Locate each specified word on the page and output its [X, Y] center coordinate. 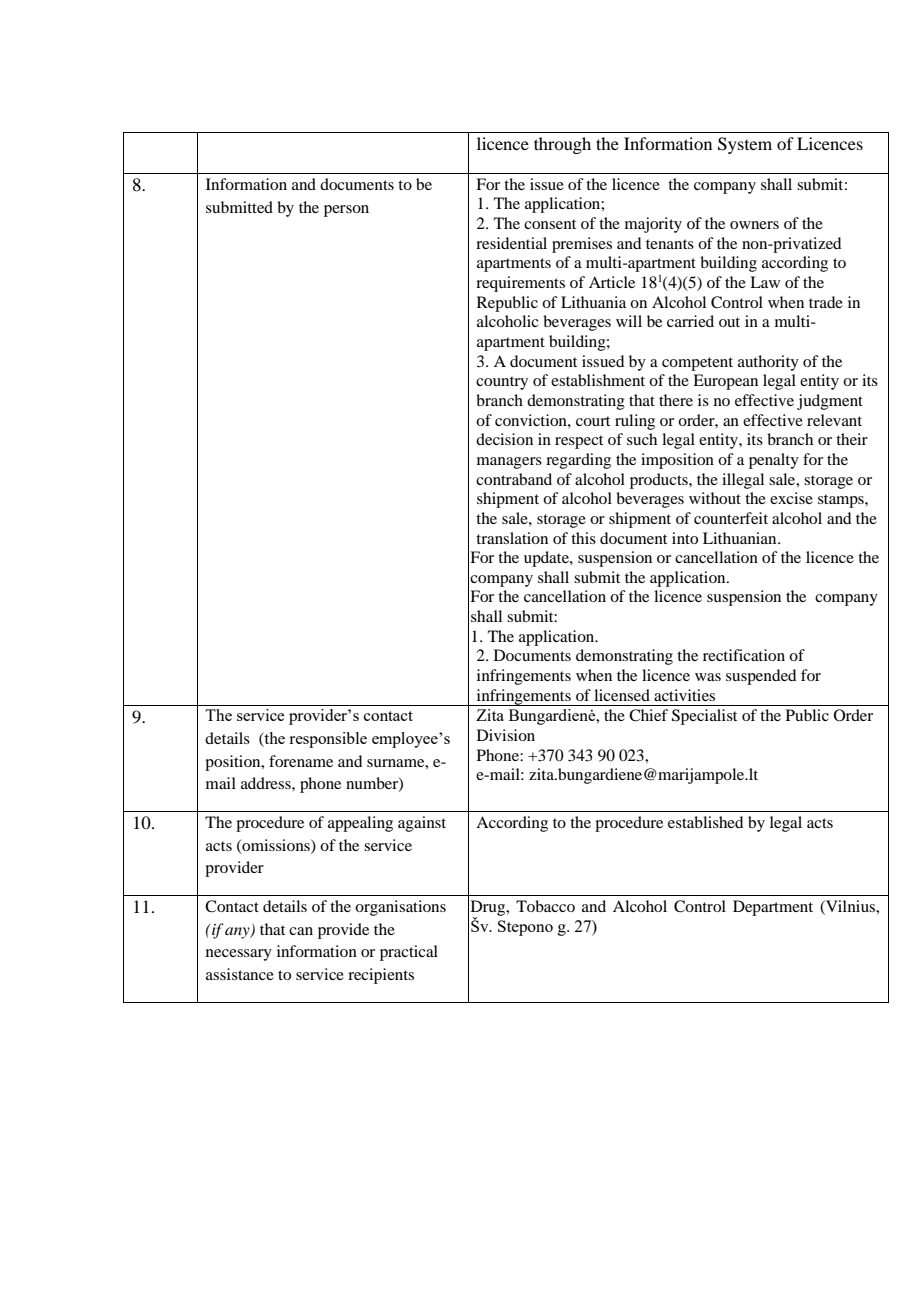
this [583, 538]
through [562, 145]
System [745, 145]
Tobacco [545, 906]
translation [512, 538]
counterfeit [731, 518]
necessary [239, 955]
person [346, 211]
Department [773, 908]
